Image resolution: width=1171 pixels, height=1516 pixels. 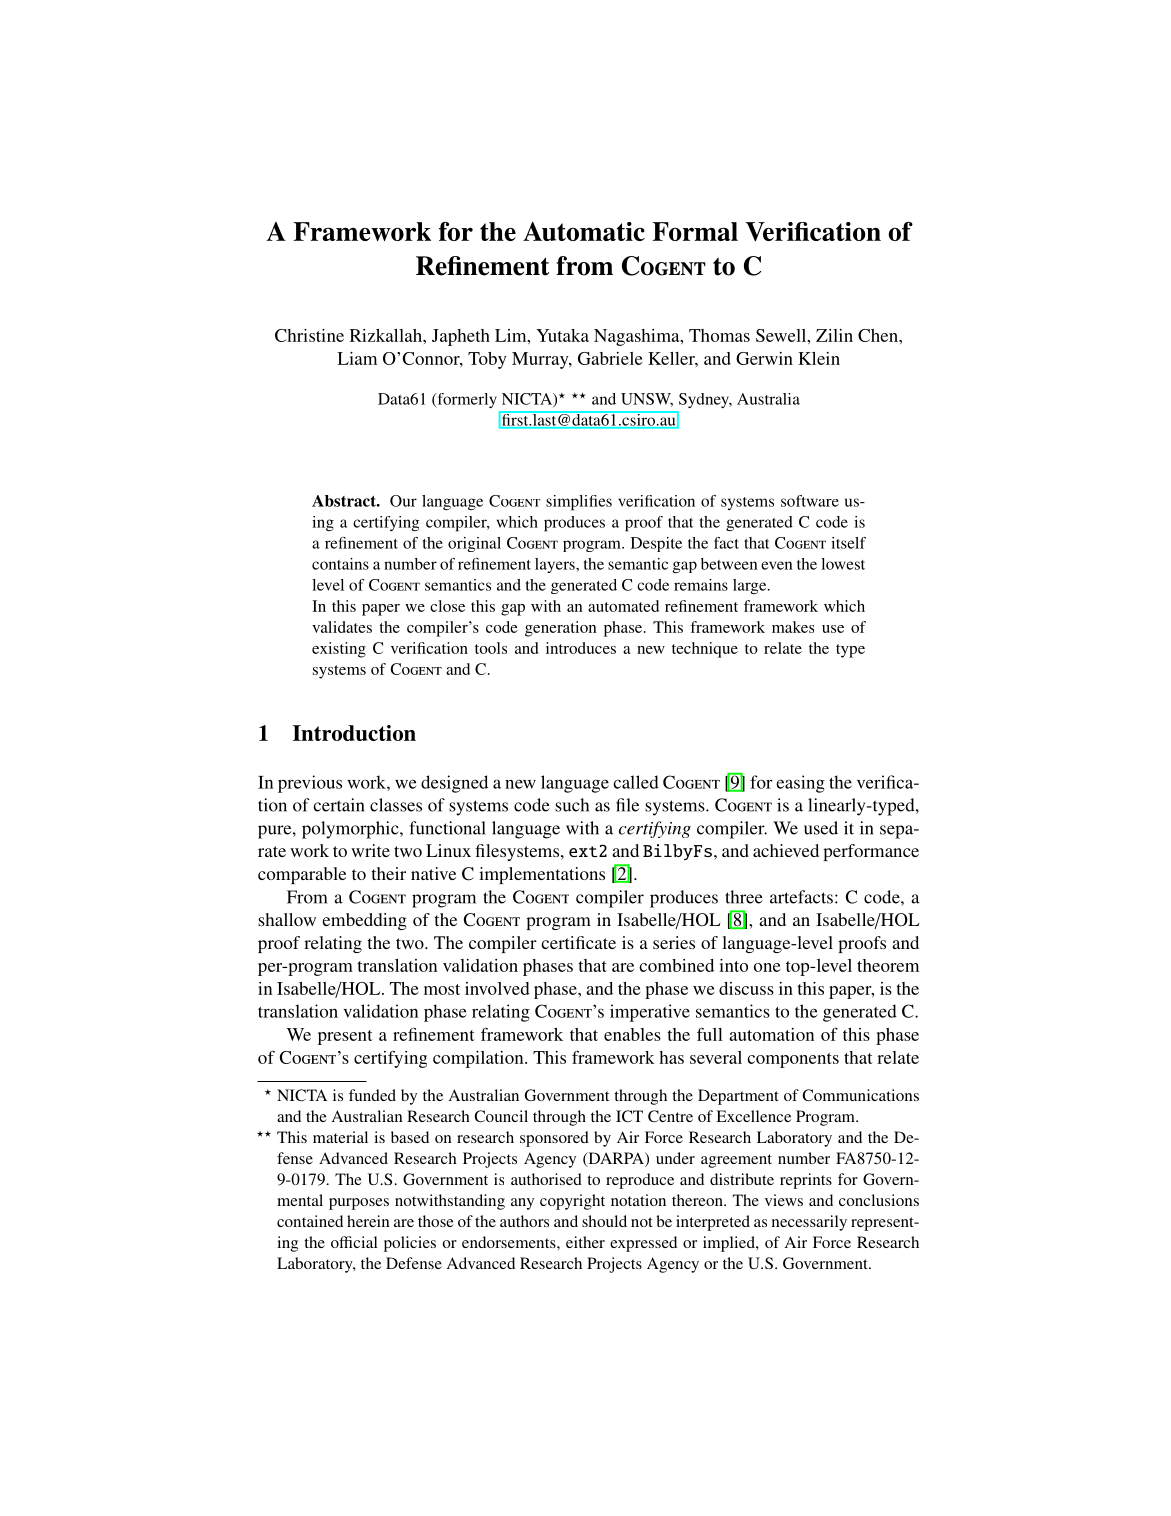 What do you see at coordinates (879, 335) in the screenshot?
I see `Chen` at bounding box center [879, 335].
